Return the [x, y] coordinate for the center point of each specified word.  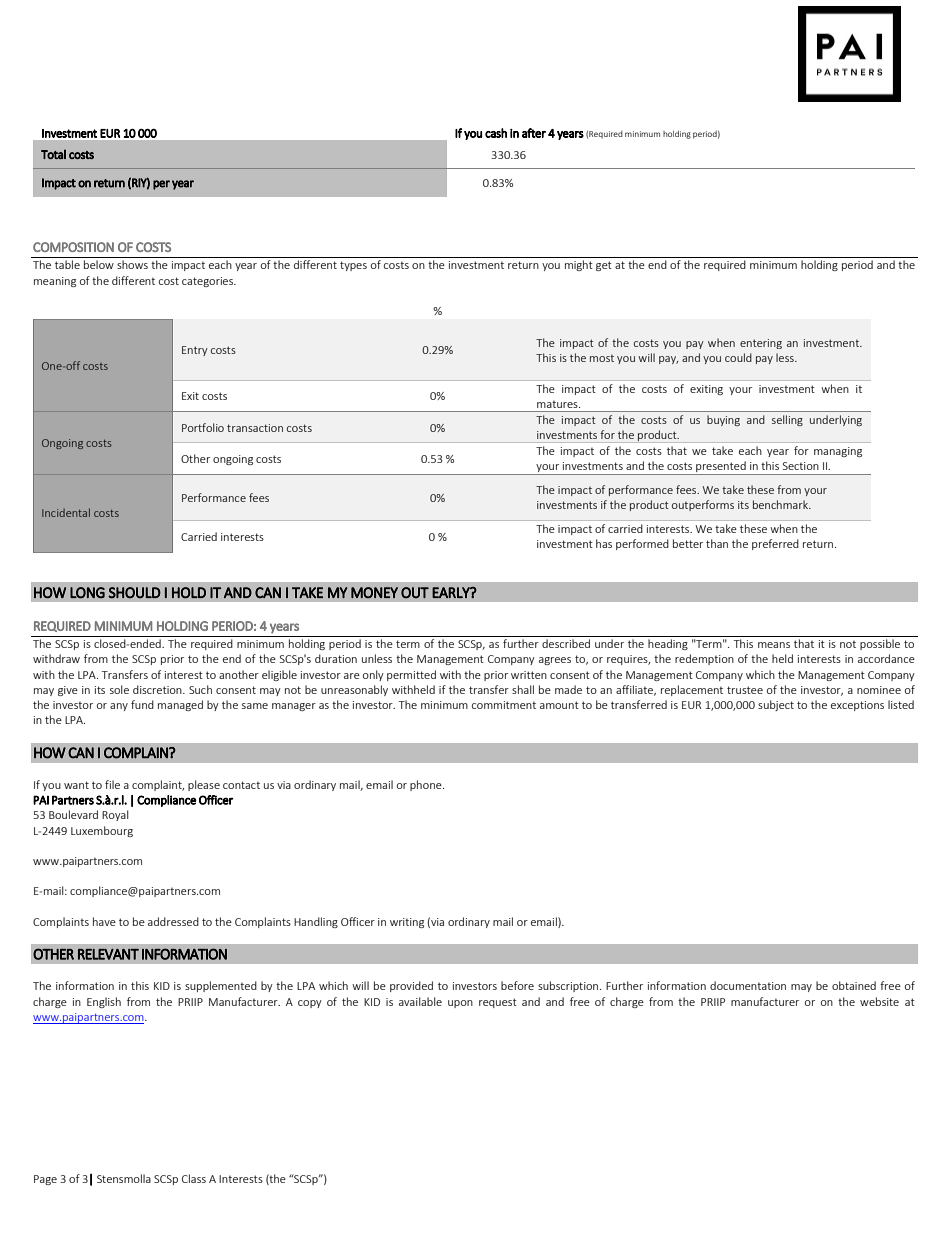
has [604, 543]
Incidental [66, 512]
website [879, 1001]
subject [776, 705]
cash [496, 133]
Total [53, 154]
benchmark [781, 504]
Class [194, 1178]
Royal [115, 815]
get [604, 266]
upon [460, 1004]
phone [427, 785]
